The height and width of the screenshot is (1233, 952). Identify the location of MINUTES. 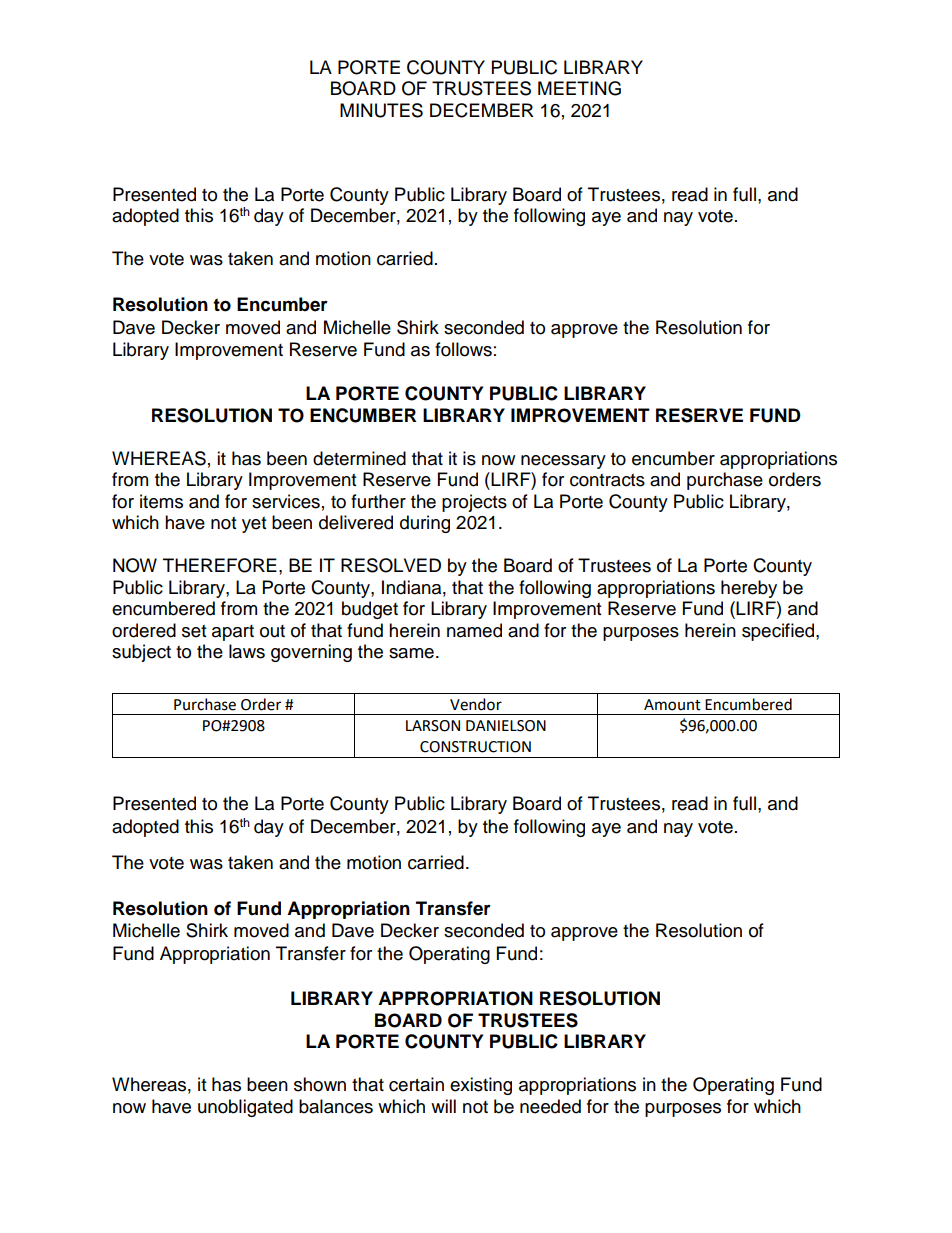
(381, 110).
